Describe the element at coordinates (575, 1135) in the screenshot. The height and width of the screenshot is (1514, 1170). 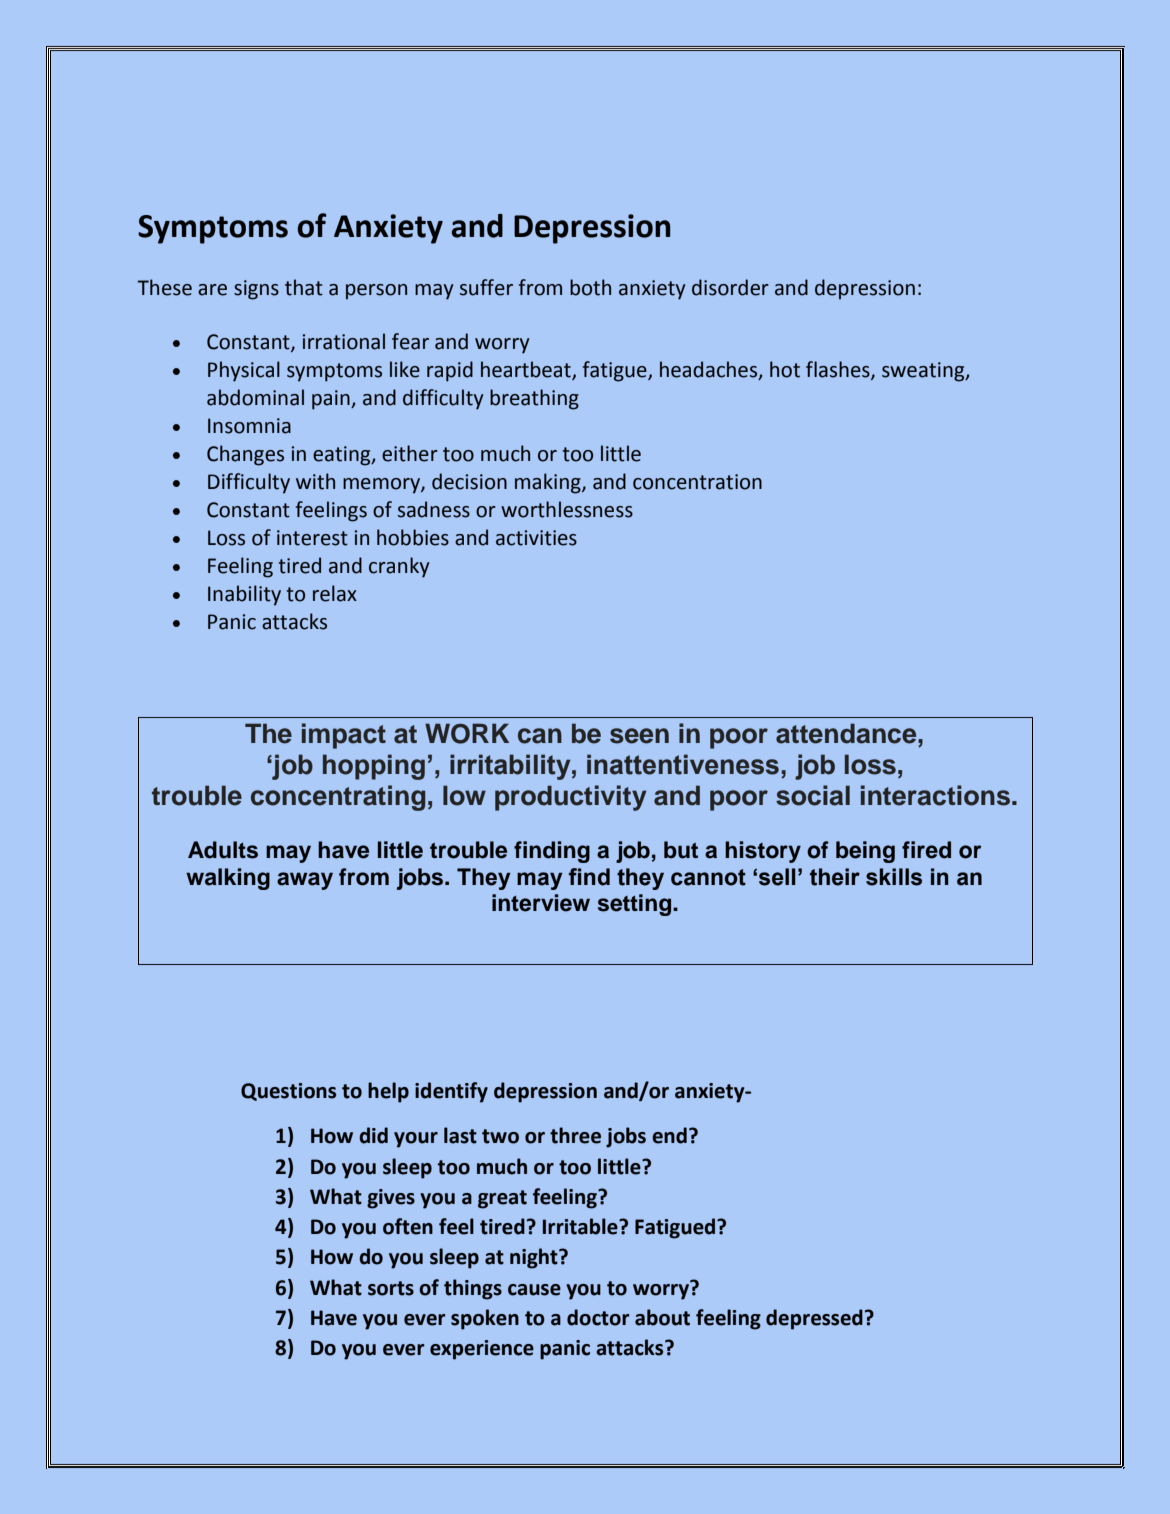
I see `three` at that location.
